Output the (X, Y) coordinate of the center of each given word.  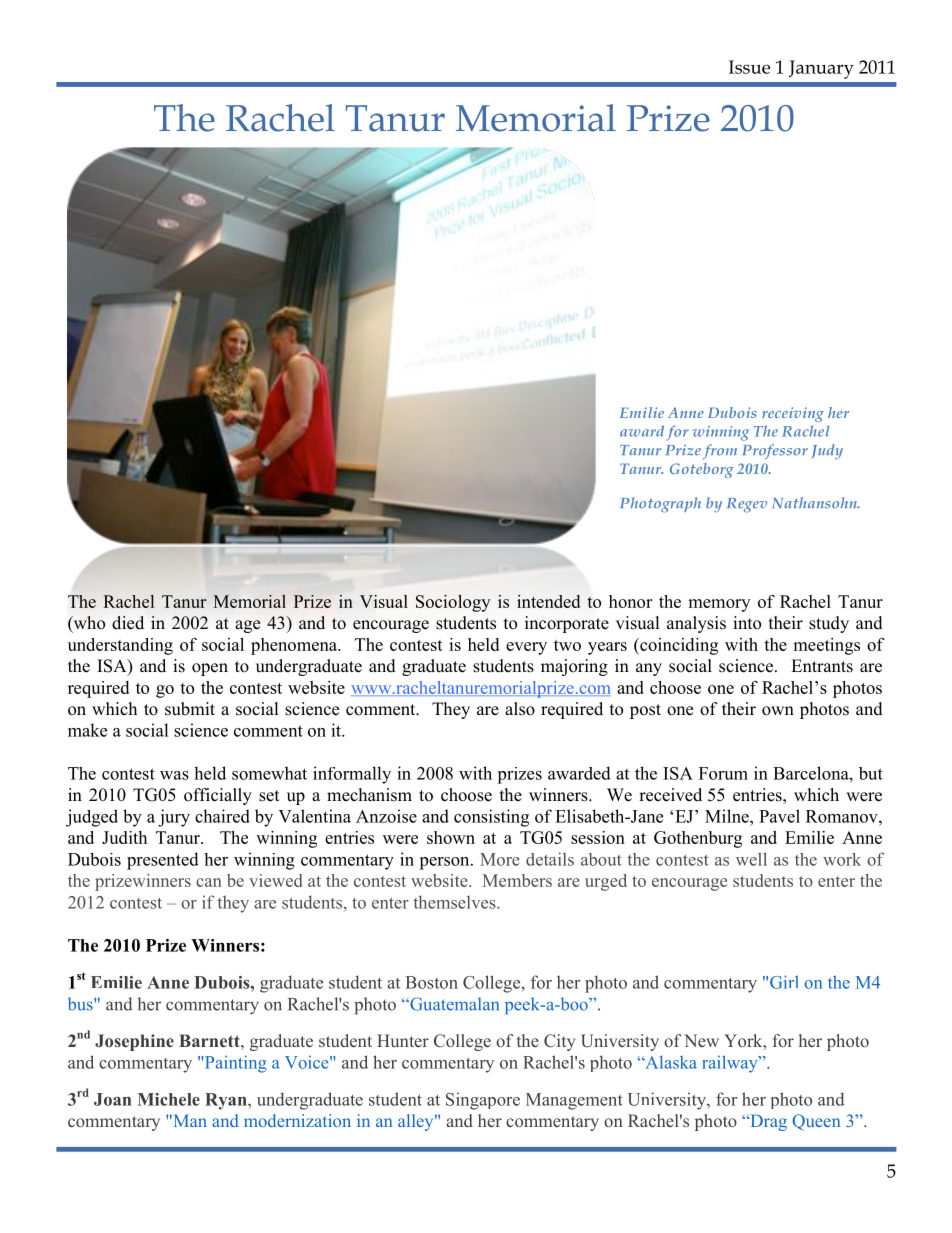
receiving (793, 414)
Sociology (453, 603)
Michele (169, 1099)
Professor (775, 452)
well (751, 859)
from (720, 452)
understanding (120, 646)
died (128, 623)
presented (163, 861)
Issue (749, 67)
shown (451, 837)
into (747, 623)
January (821, 69)
